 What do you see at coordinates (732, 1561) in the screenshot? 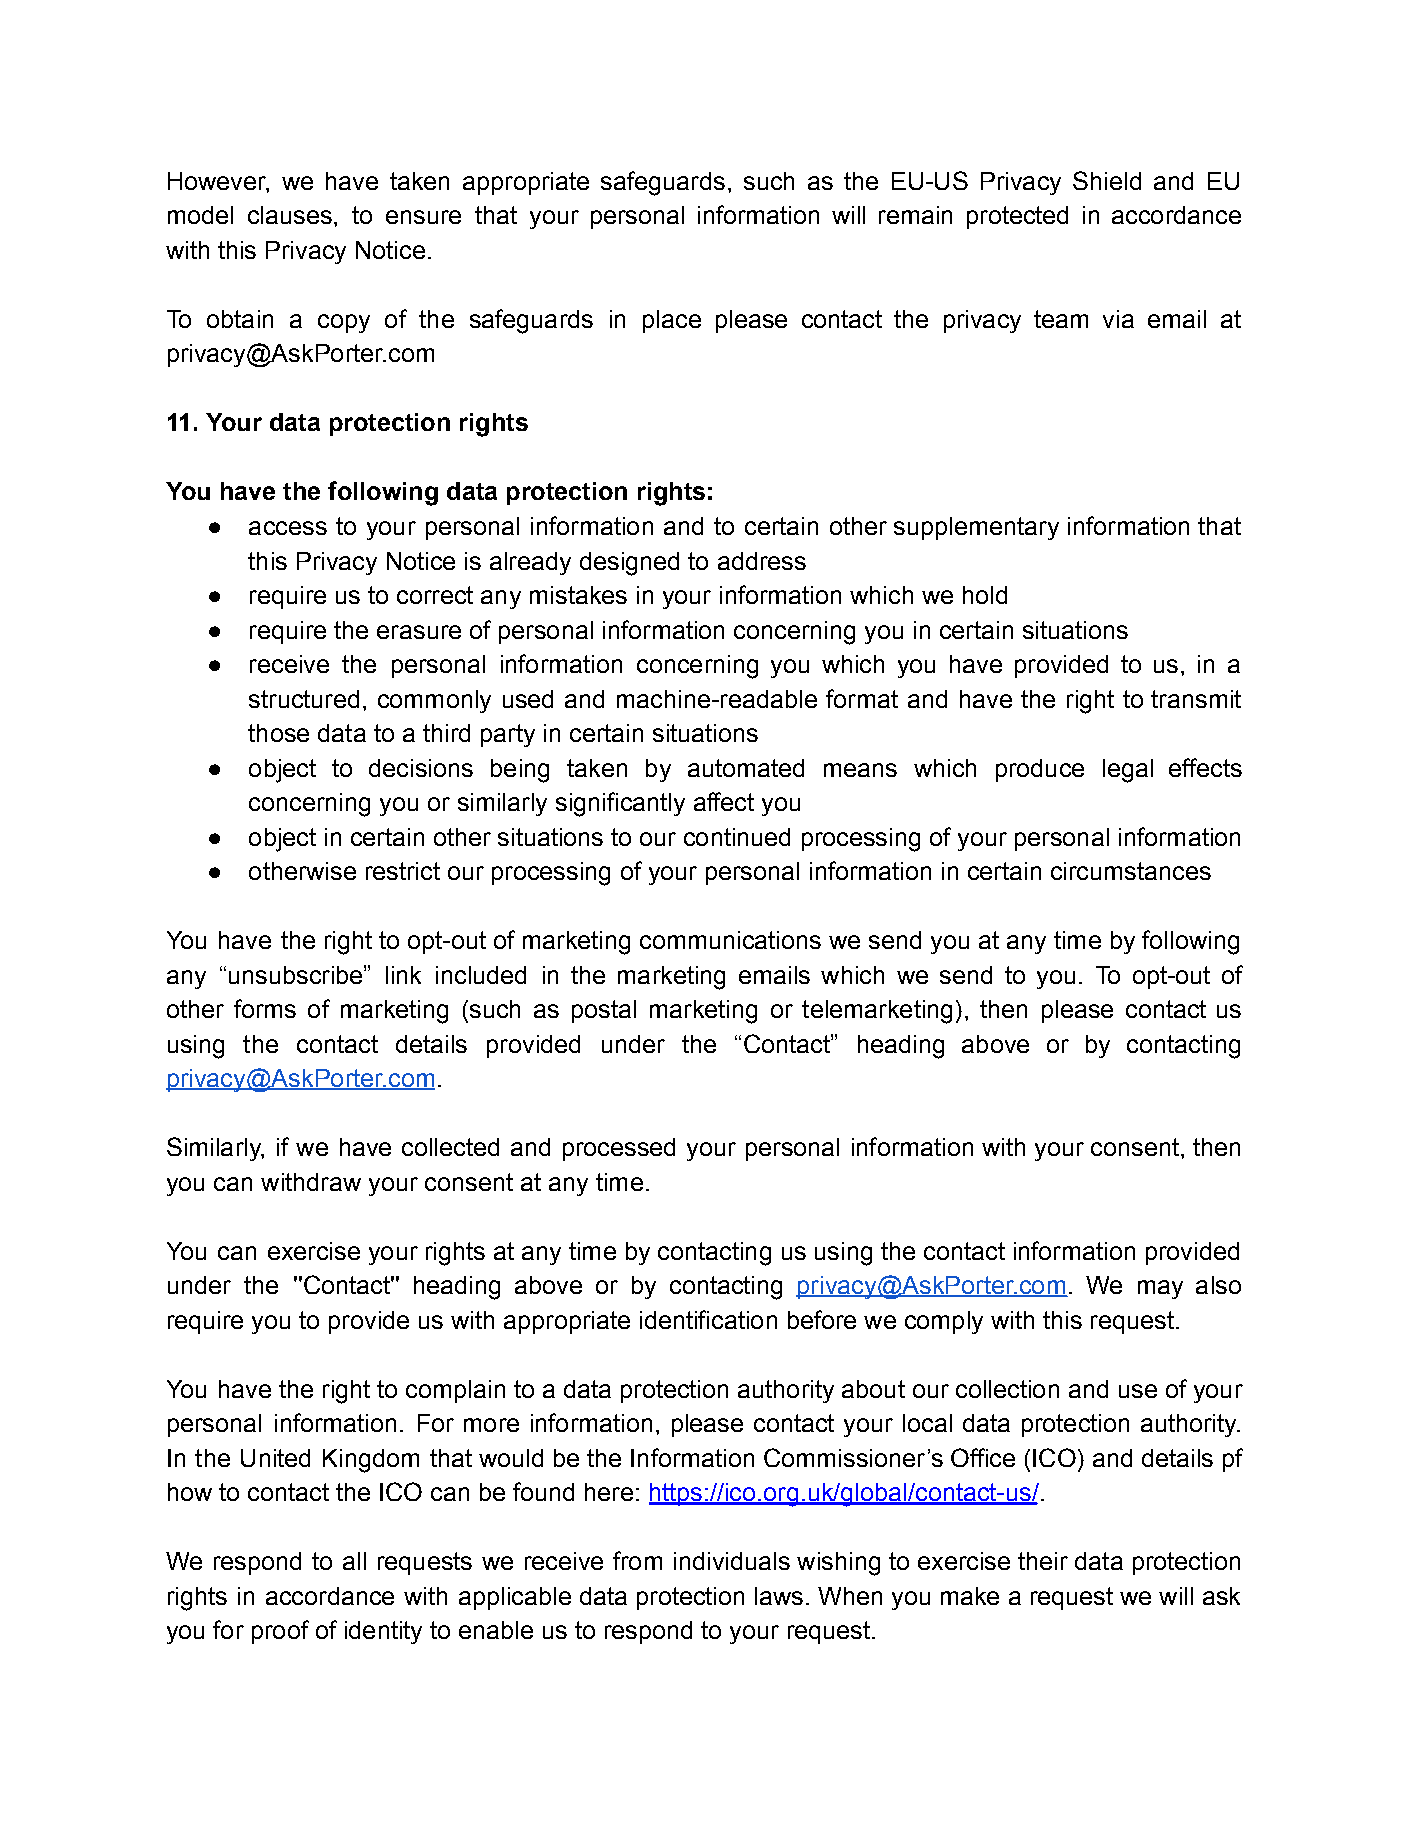
I see `individuals` at bounding box center [732, 1561].
